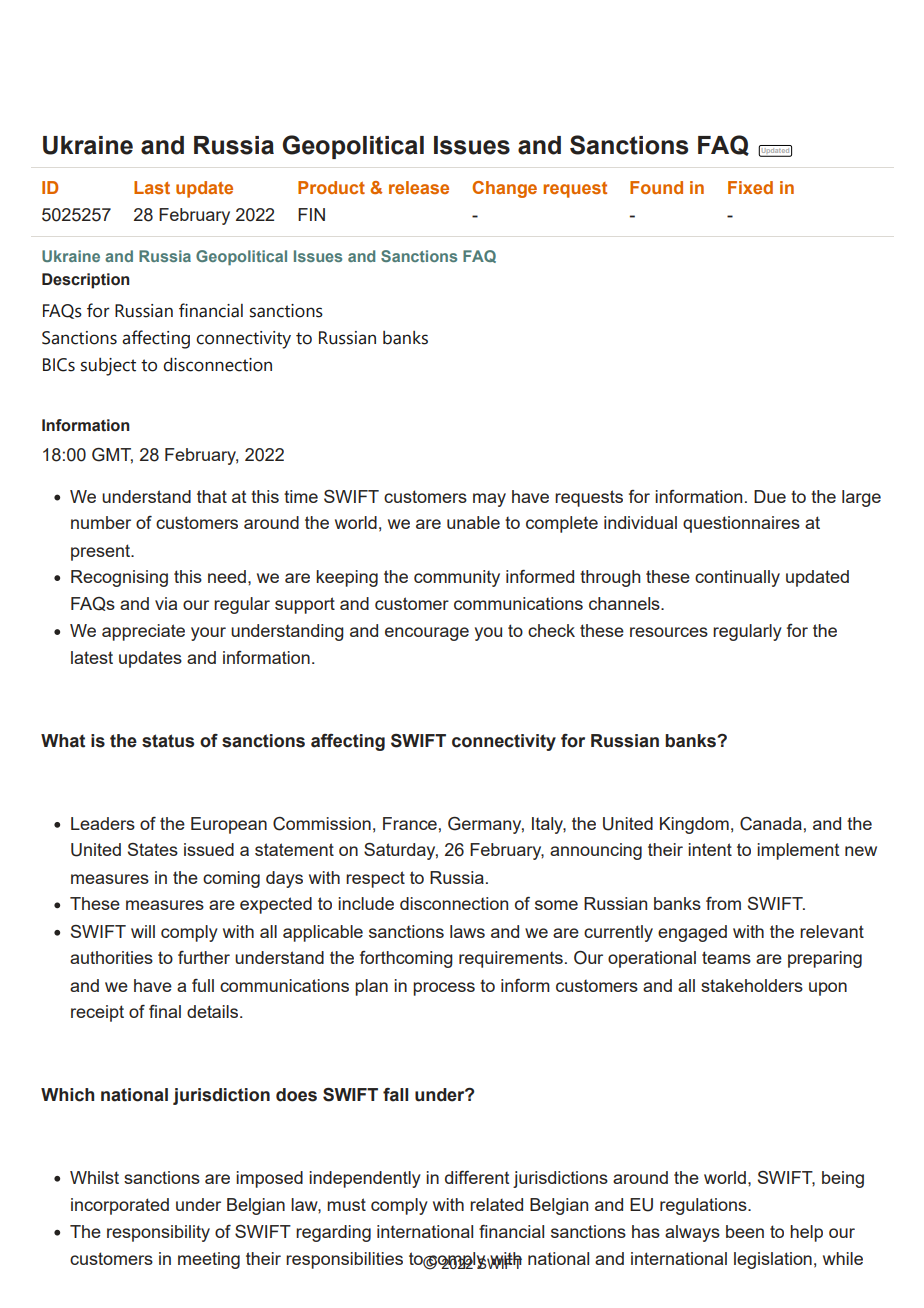  What do you see at coordinates (444, 989) in the image?
I see `process` at bounding box center [444, 989].
